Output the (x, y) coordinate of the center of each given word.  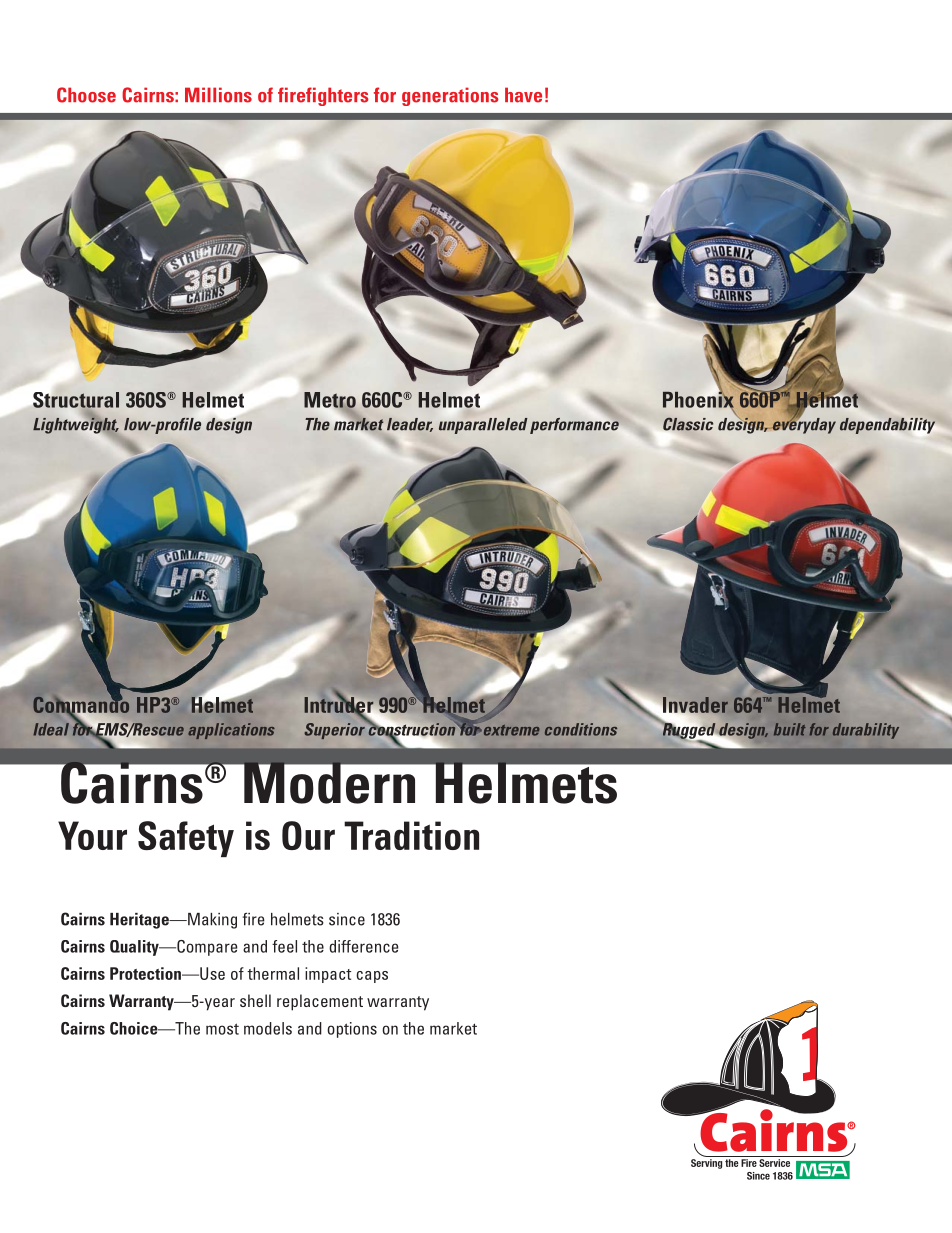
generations (450, 96)
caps (372, 977)
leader (410, 425)
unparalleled (483, 426)
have (523, 95)
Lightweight (76, 425)
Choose (86, 95)
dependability (887, 426)
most (222, 1029)
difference (364, 946)
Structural (76, 401)
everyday (803, 424)
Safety (186, 839)
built (790, 729)
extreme (510, 730)
